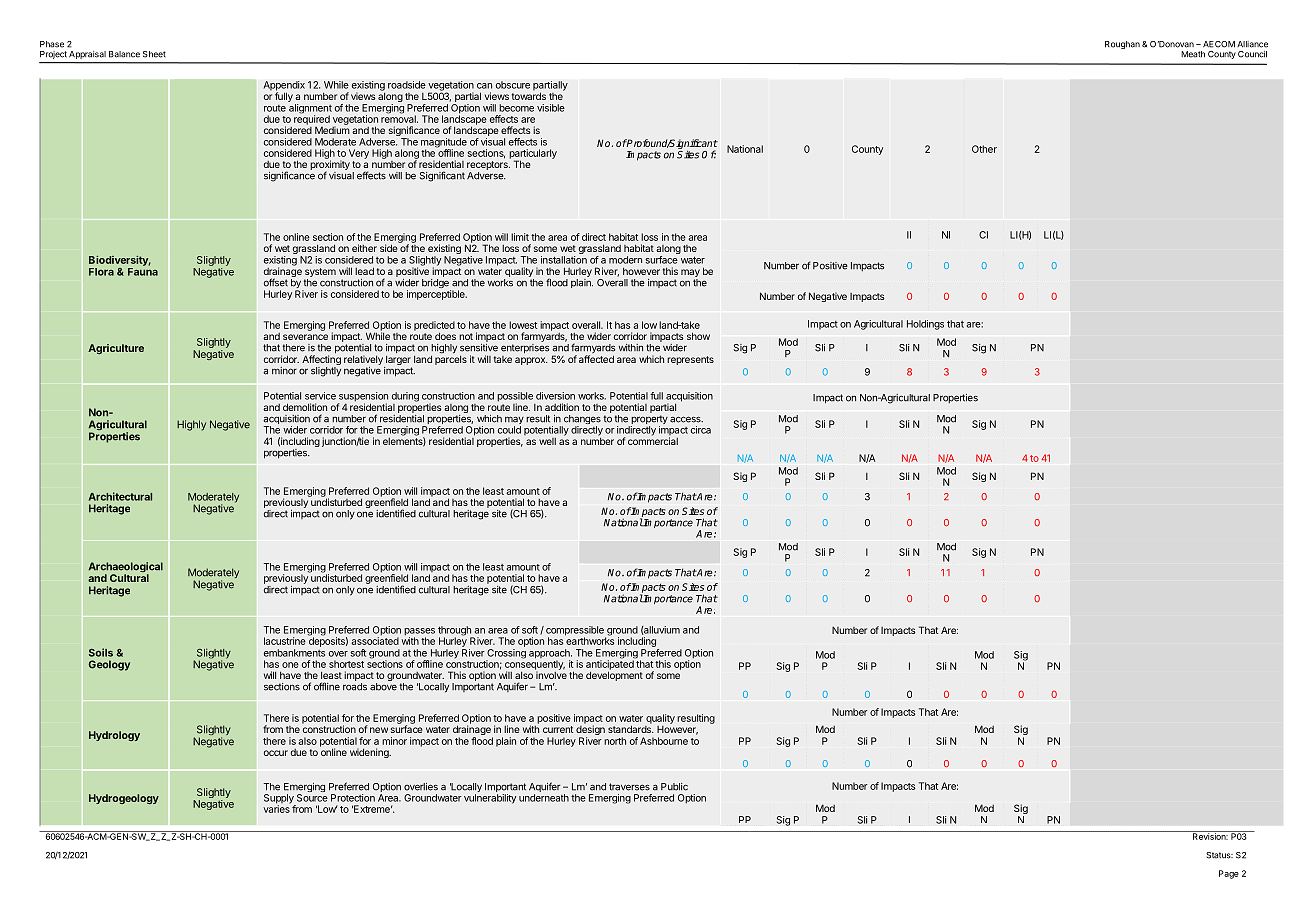 The width and height of the page is (1308, 924). Describe the element at coordinates (154, 54) in the page. I see `Sheet` at that location.
